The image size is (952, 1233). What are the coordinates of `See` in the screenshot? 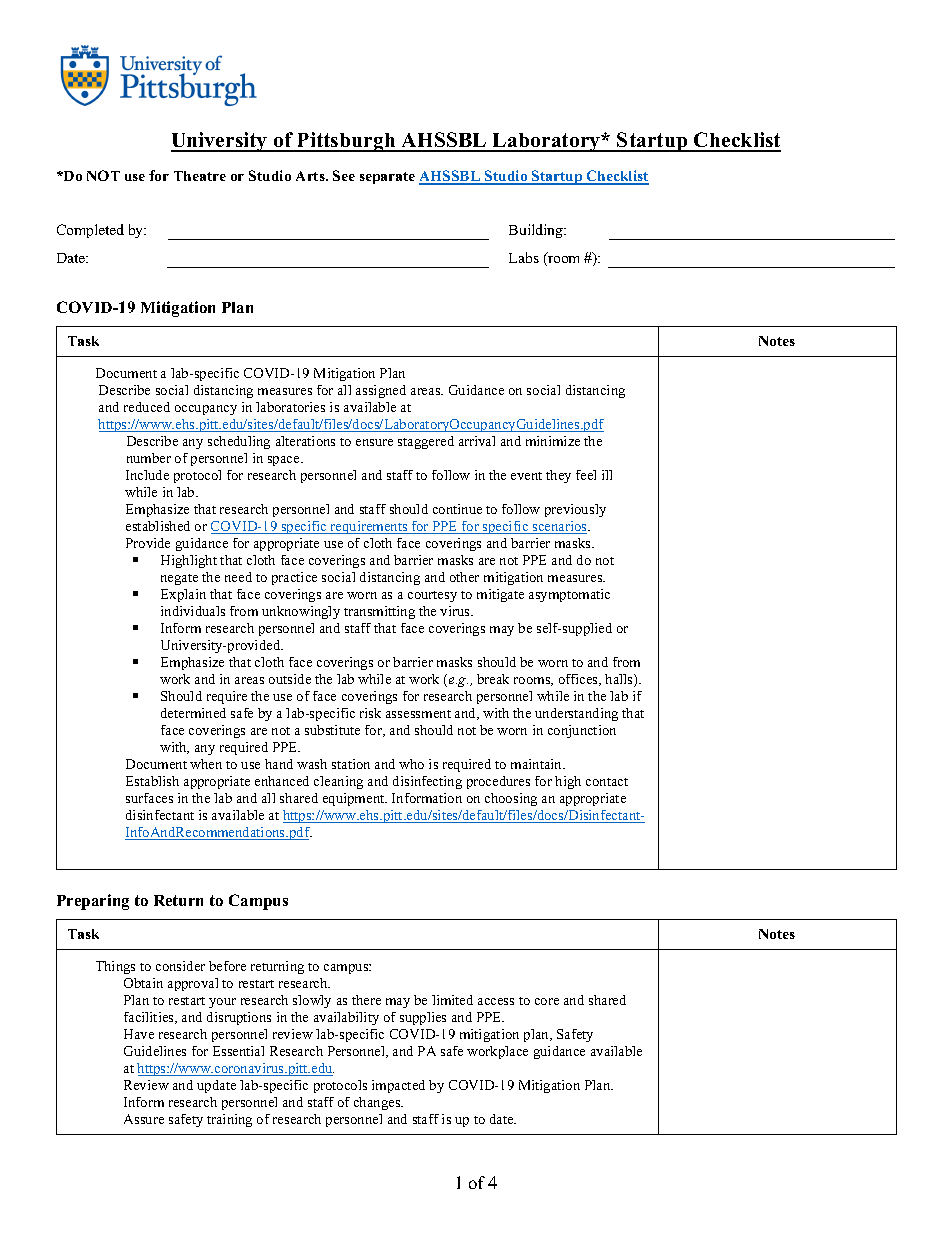 It's located at (344, 175).
